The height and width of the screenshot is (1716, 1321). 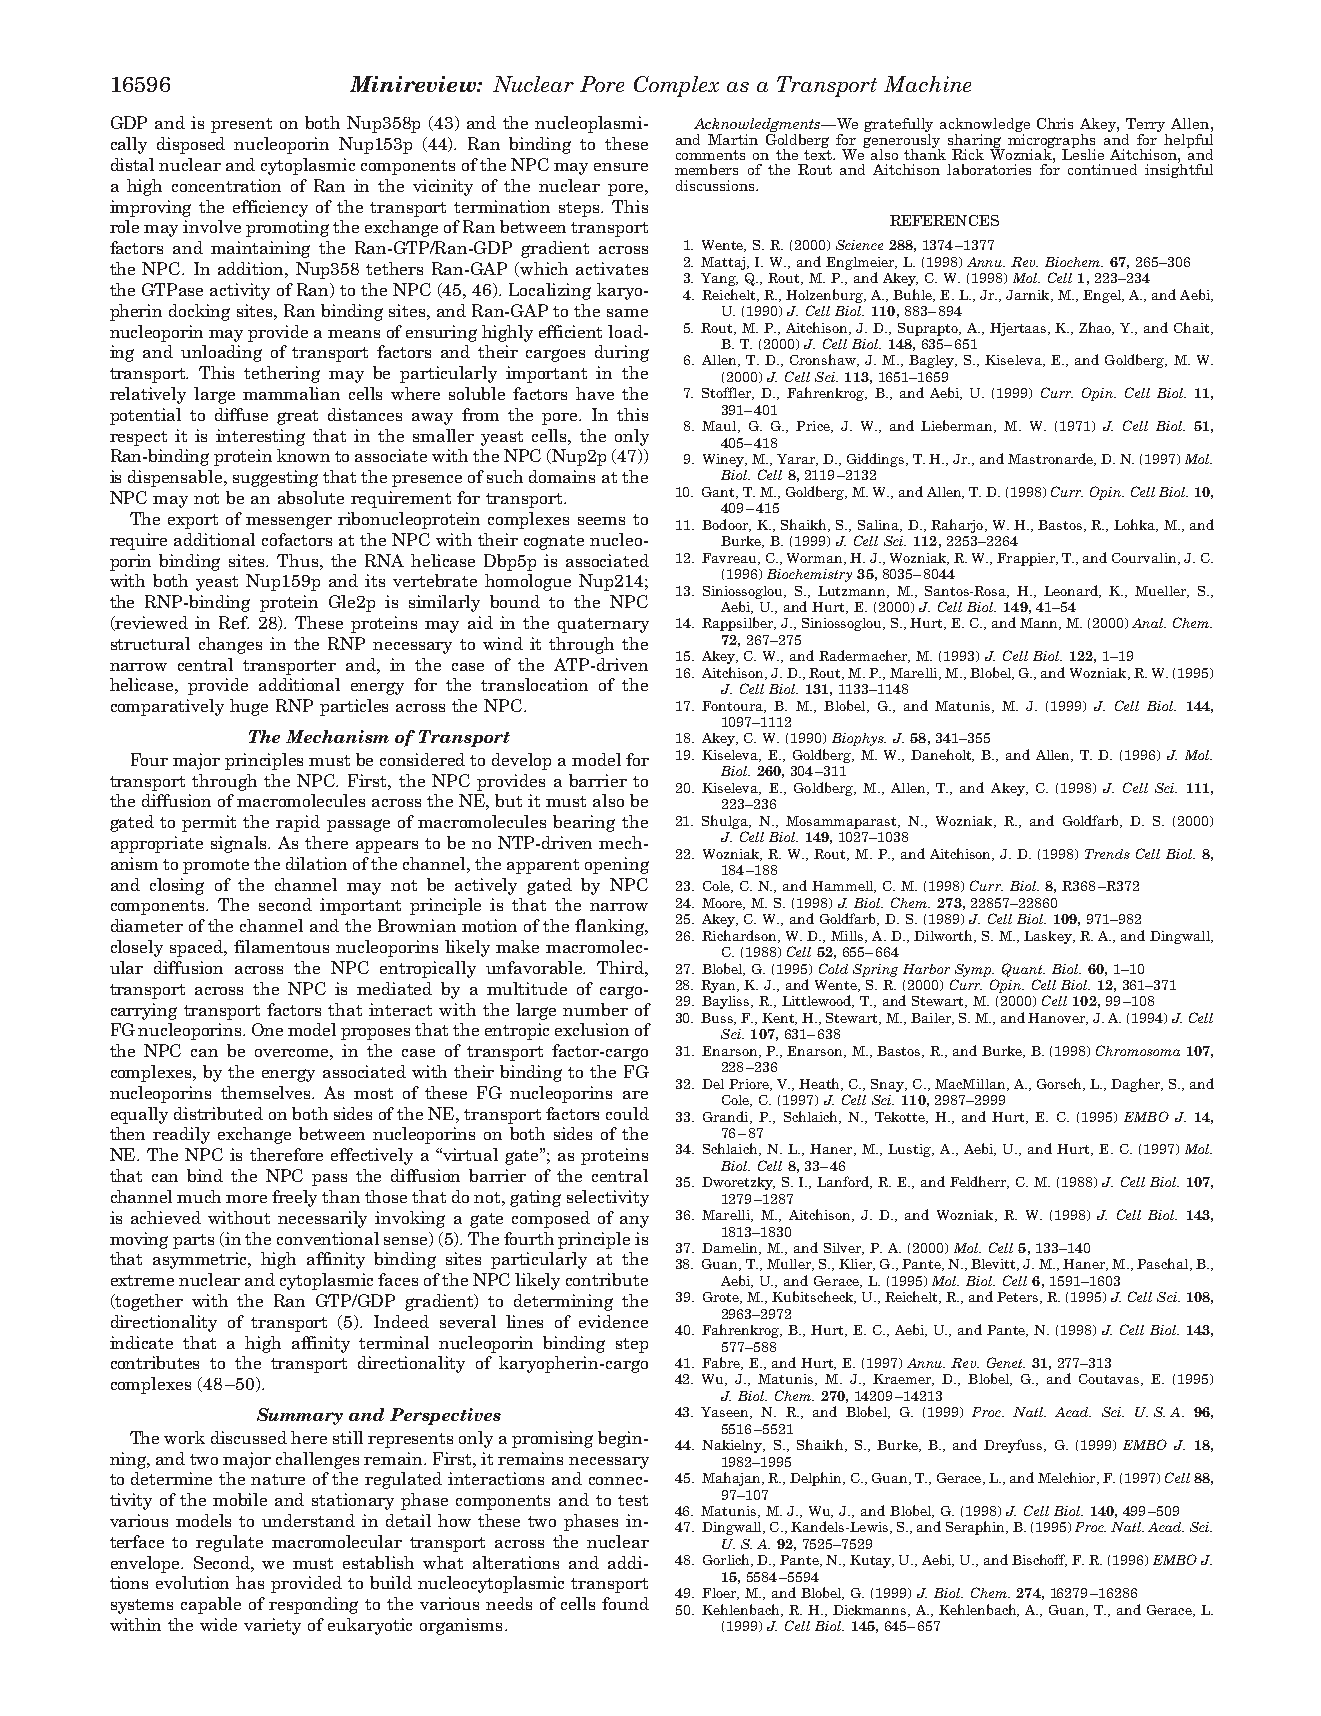 I want to click on signals, so click(x=240, y=844).
